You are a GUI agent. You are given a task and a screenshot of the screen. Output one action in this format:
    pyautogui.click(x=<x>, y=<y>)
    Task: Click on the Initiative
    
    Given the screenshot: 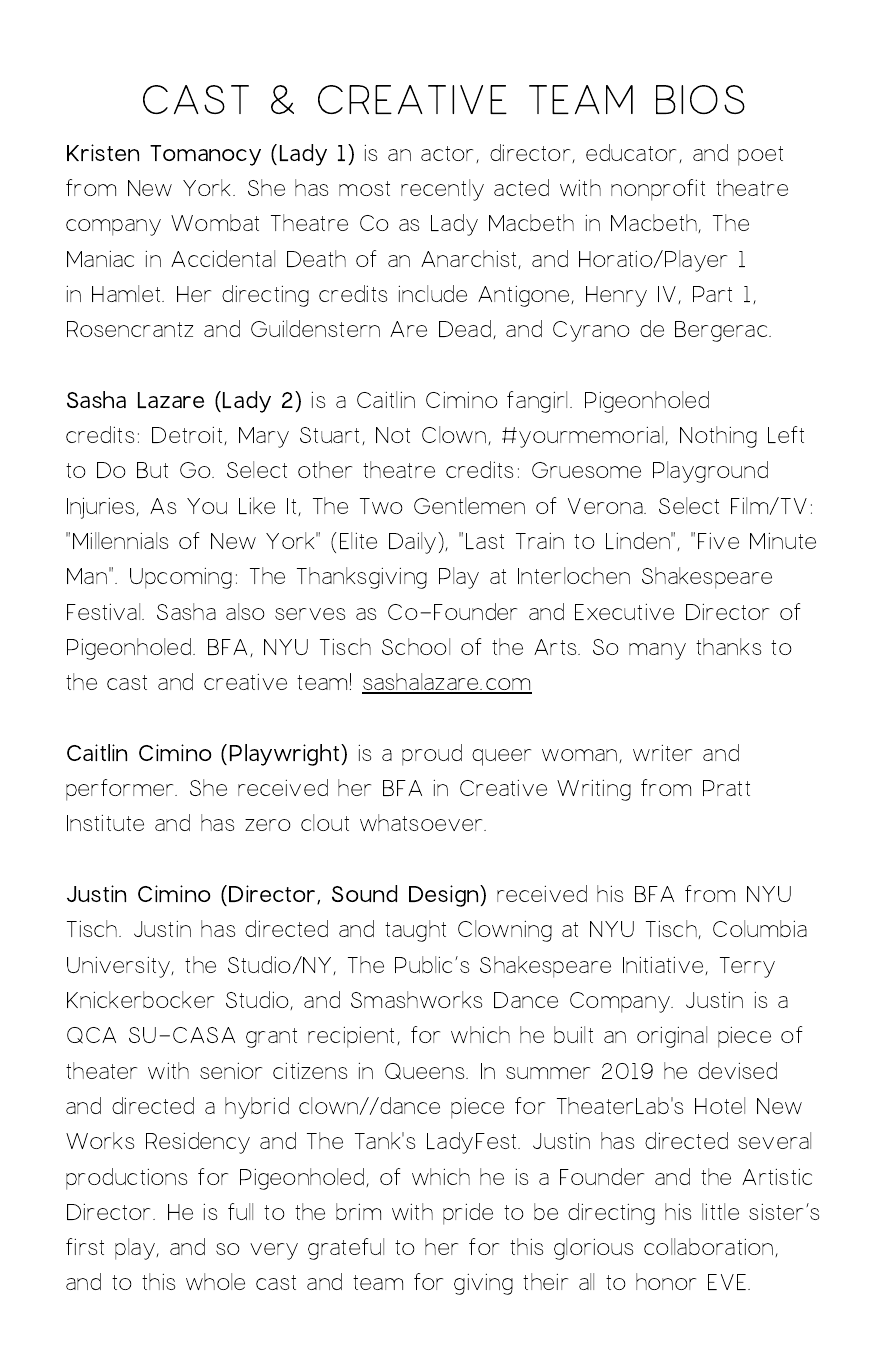 What is the action you would take?
    pyautogui.click(x=664, y=966)
